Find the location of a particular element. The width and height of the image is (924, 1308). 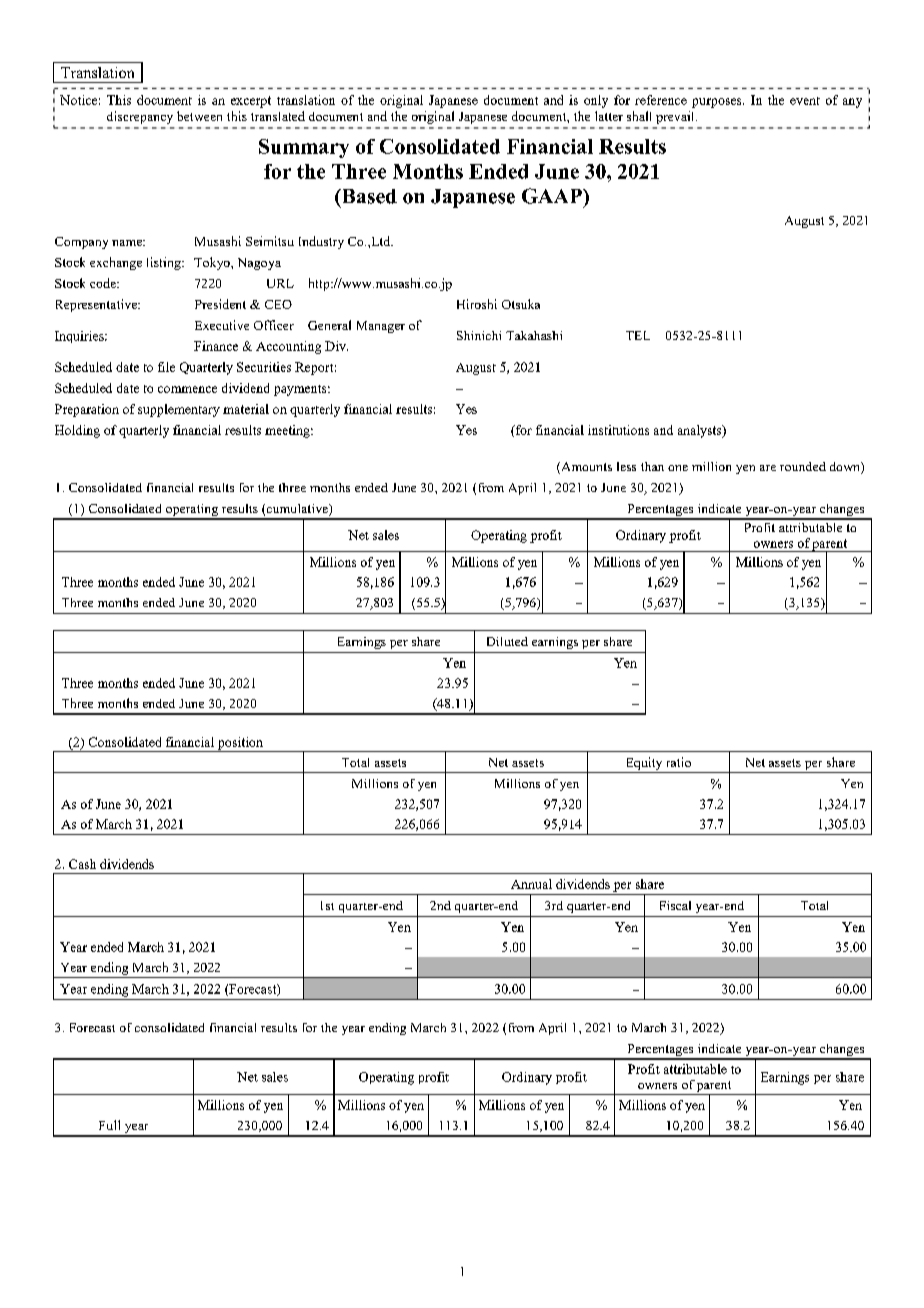

purposes is located at coordinates (718, 103).
